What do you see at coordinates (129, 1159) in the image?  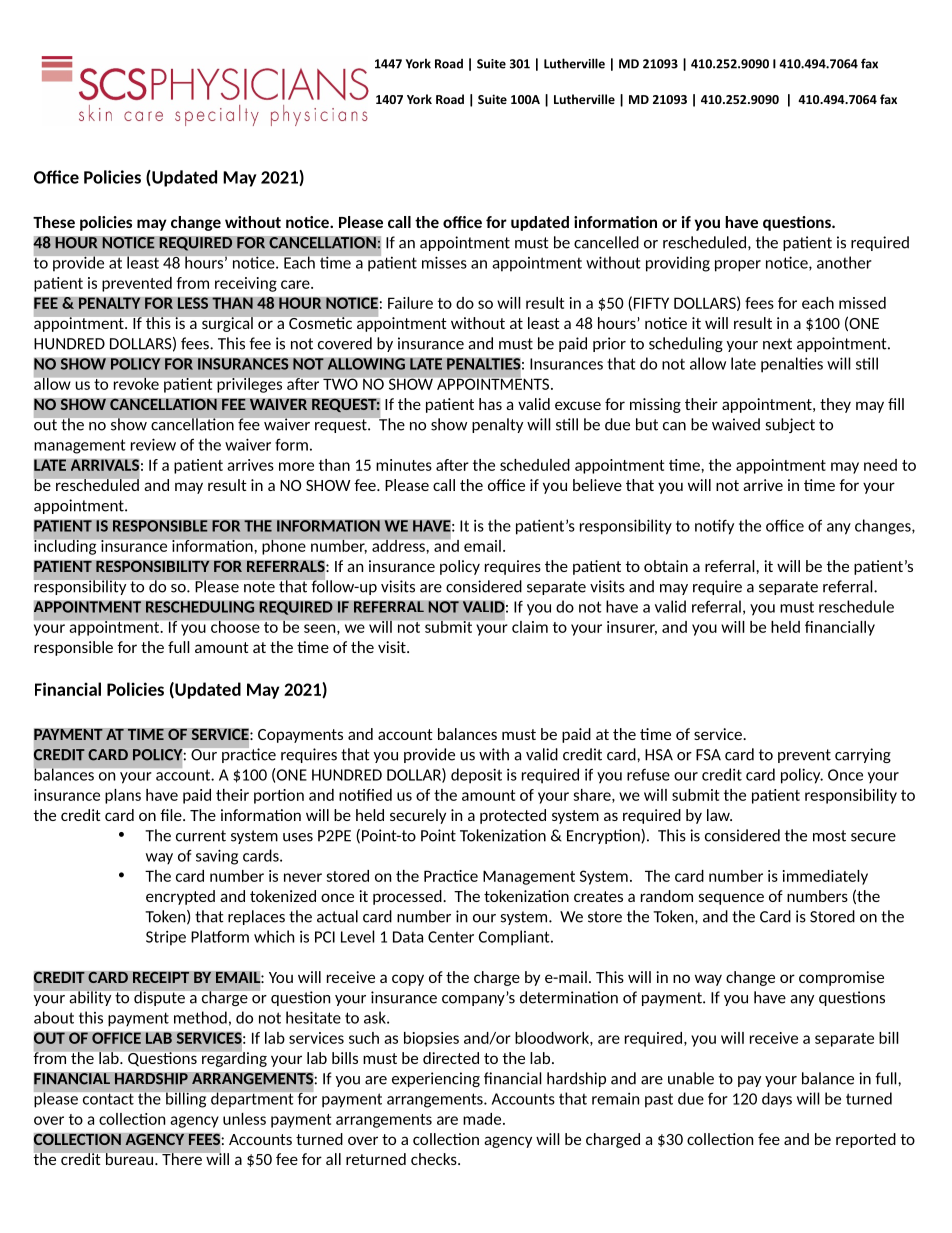 I see `bureau` at bounding box center [129, 1159].
